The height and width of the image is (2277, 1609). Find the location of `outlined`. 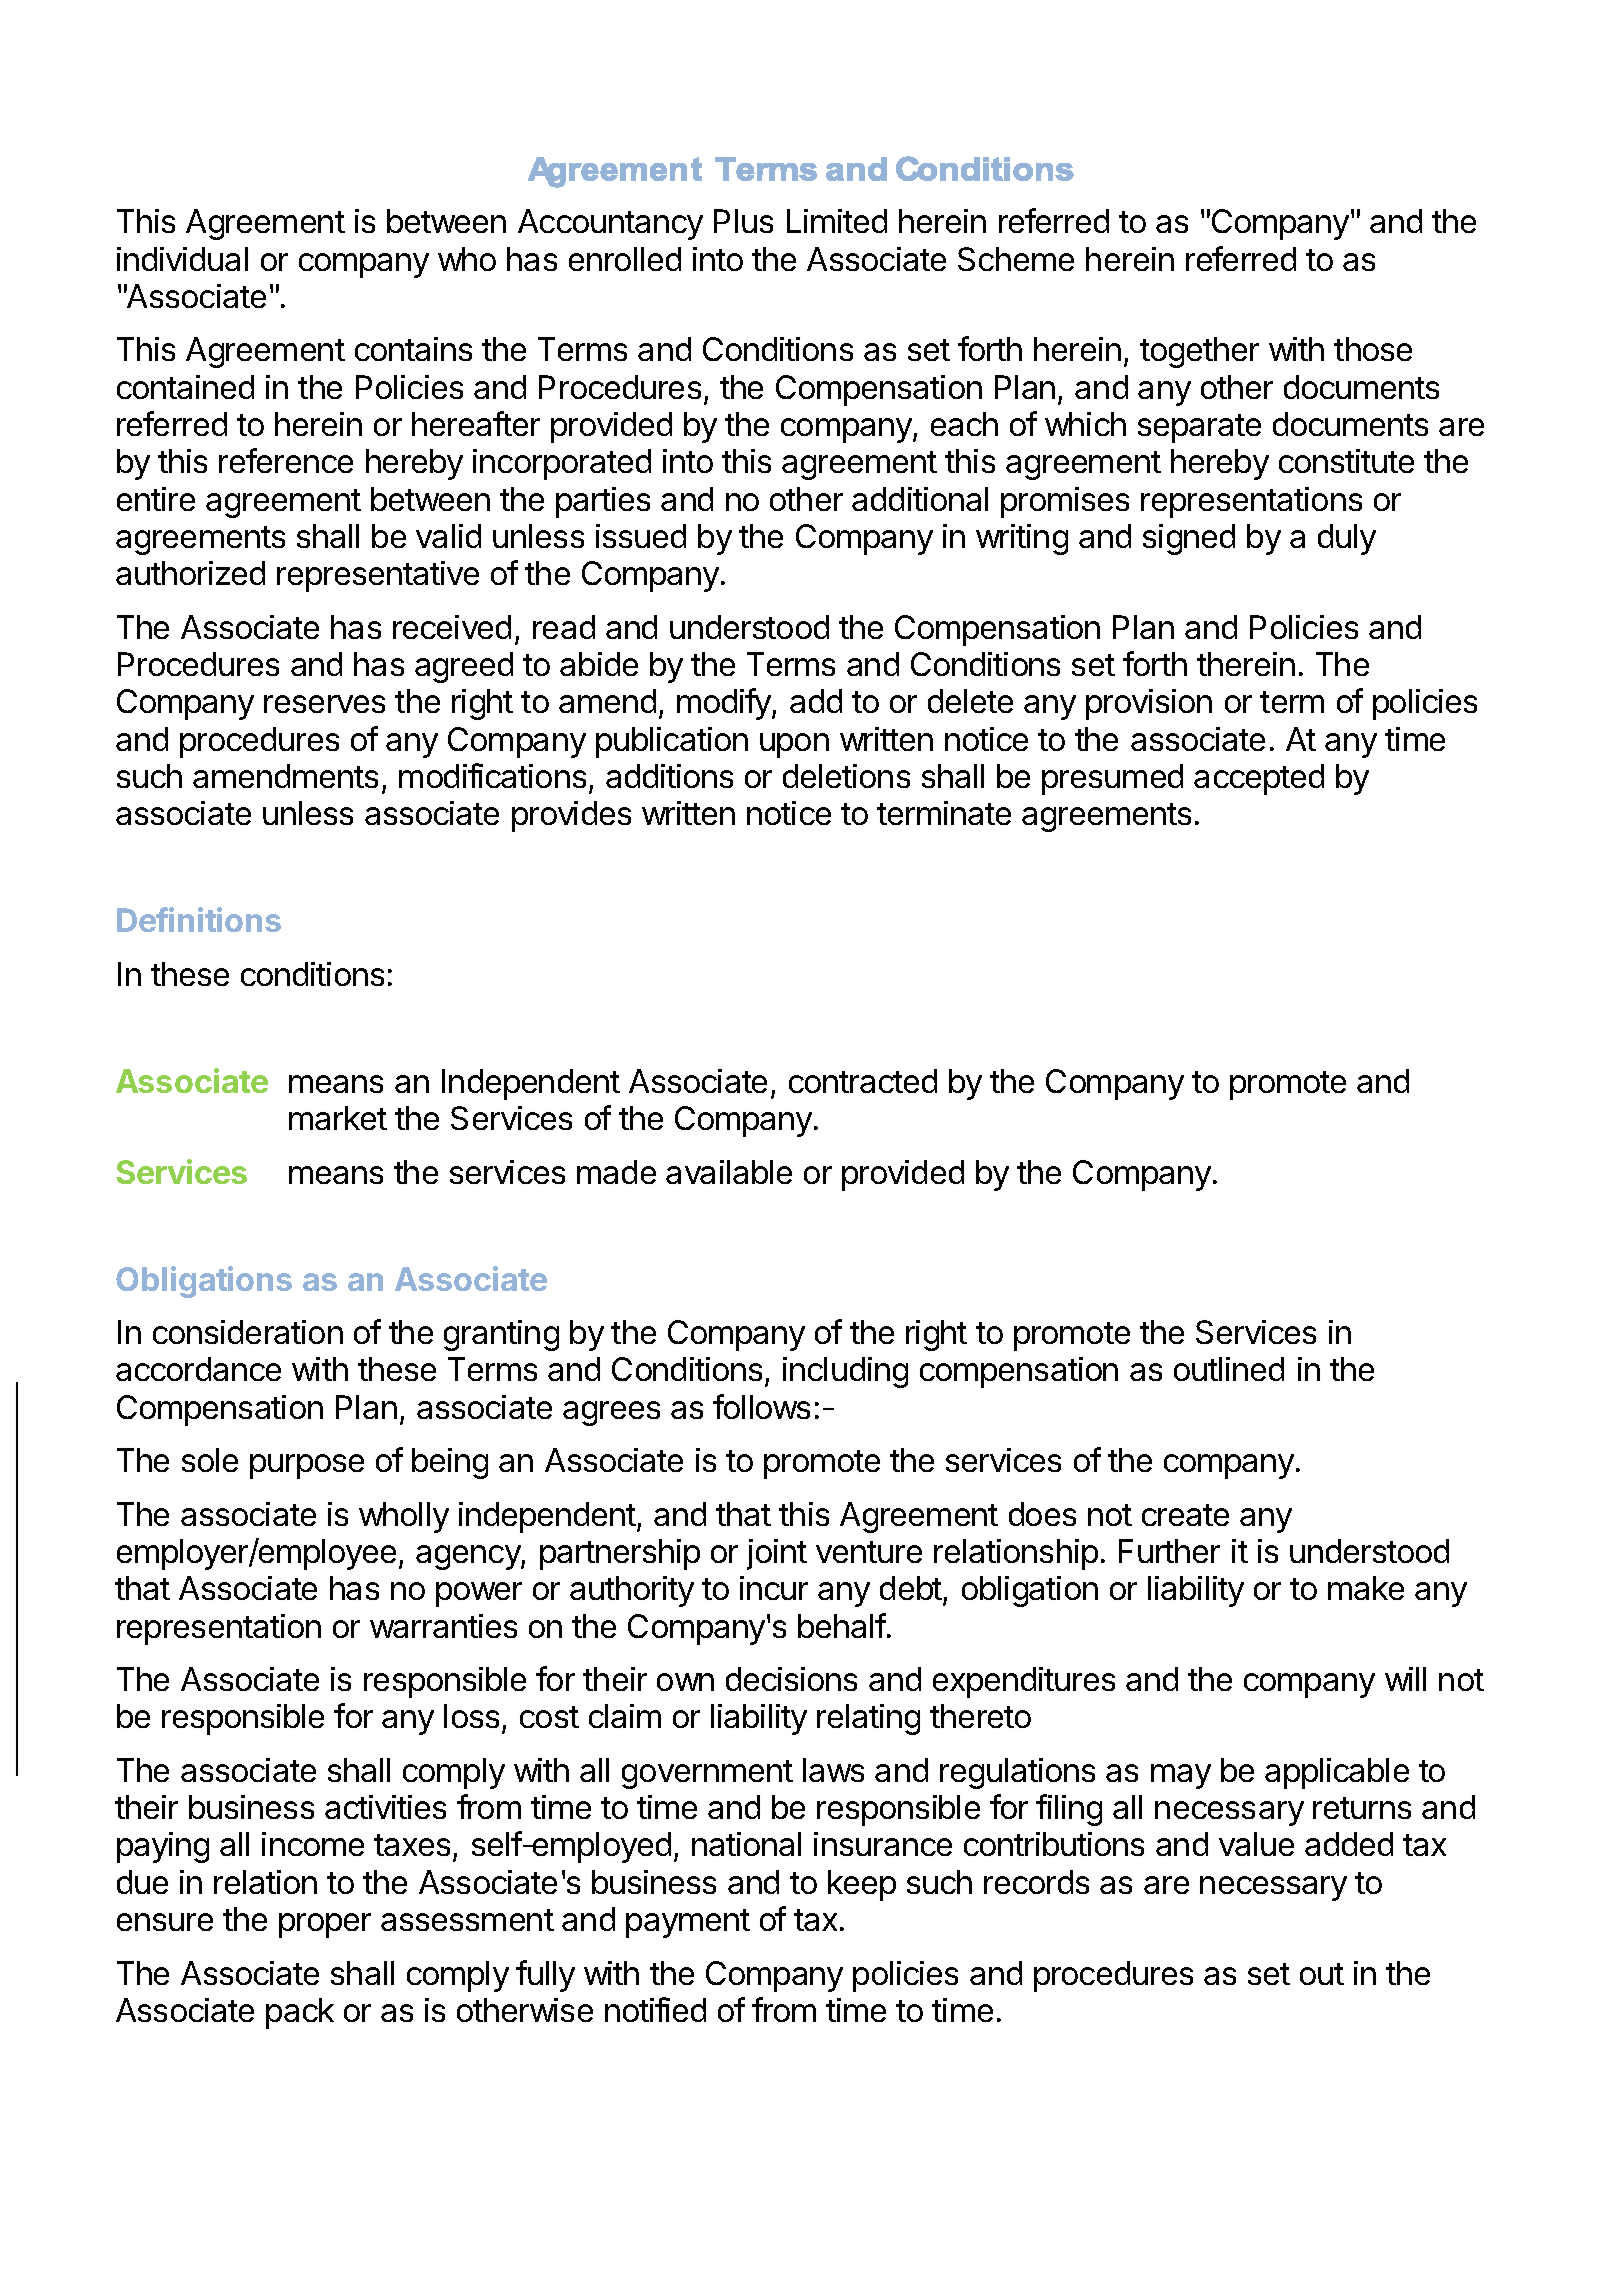

outlined is located at coordinates (1229, 1369).
